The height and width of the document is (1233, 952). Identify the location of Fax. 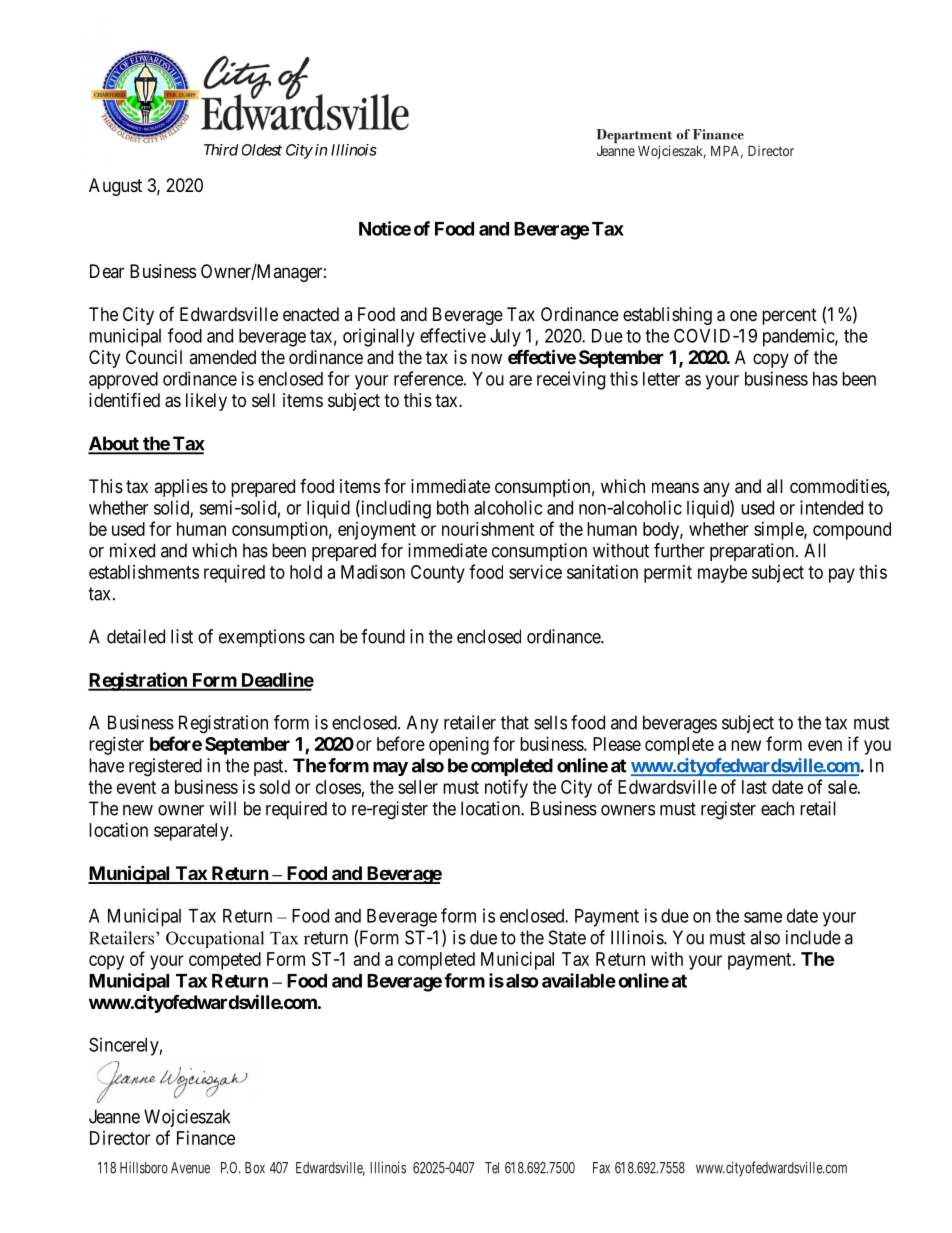
(601, 1168).
